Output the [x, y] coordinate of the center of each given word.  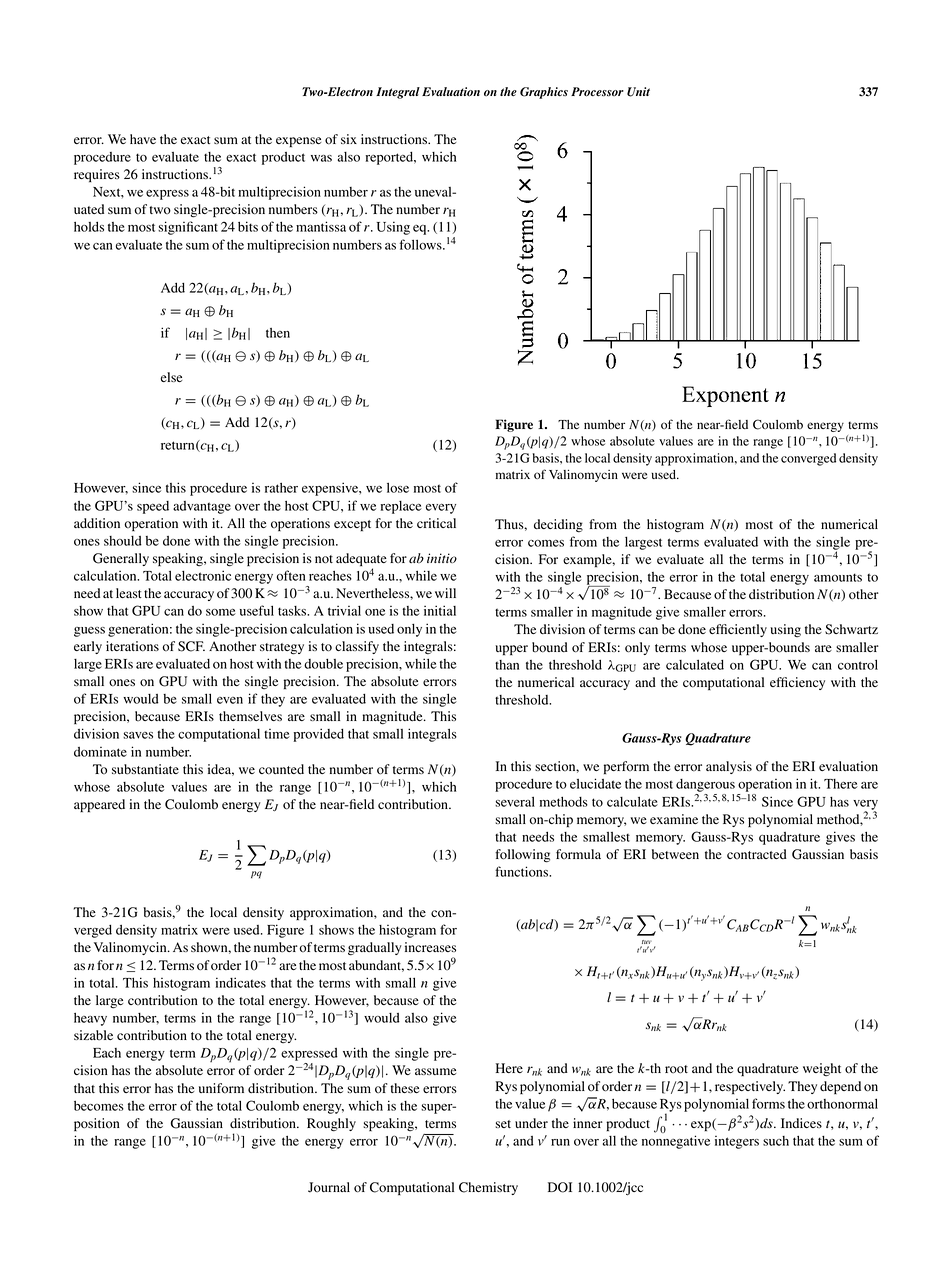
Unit [638, 92]
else [171, 377]
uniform [221, 1088]
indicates [241, 982]
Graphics [544, 93]
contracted [757, 854]
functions [523, 871]
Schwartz [851, 629]
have [143, 139]
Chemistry [488, 1188]
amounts [838, 577]
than [507, 665]
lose [398, 487]
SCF [191, 646]
